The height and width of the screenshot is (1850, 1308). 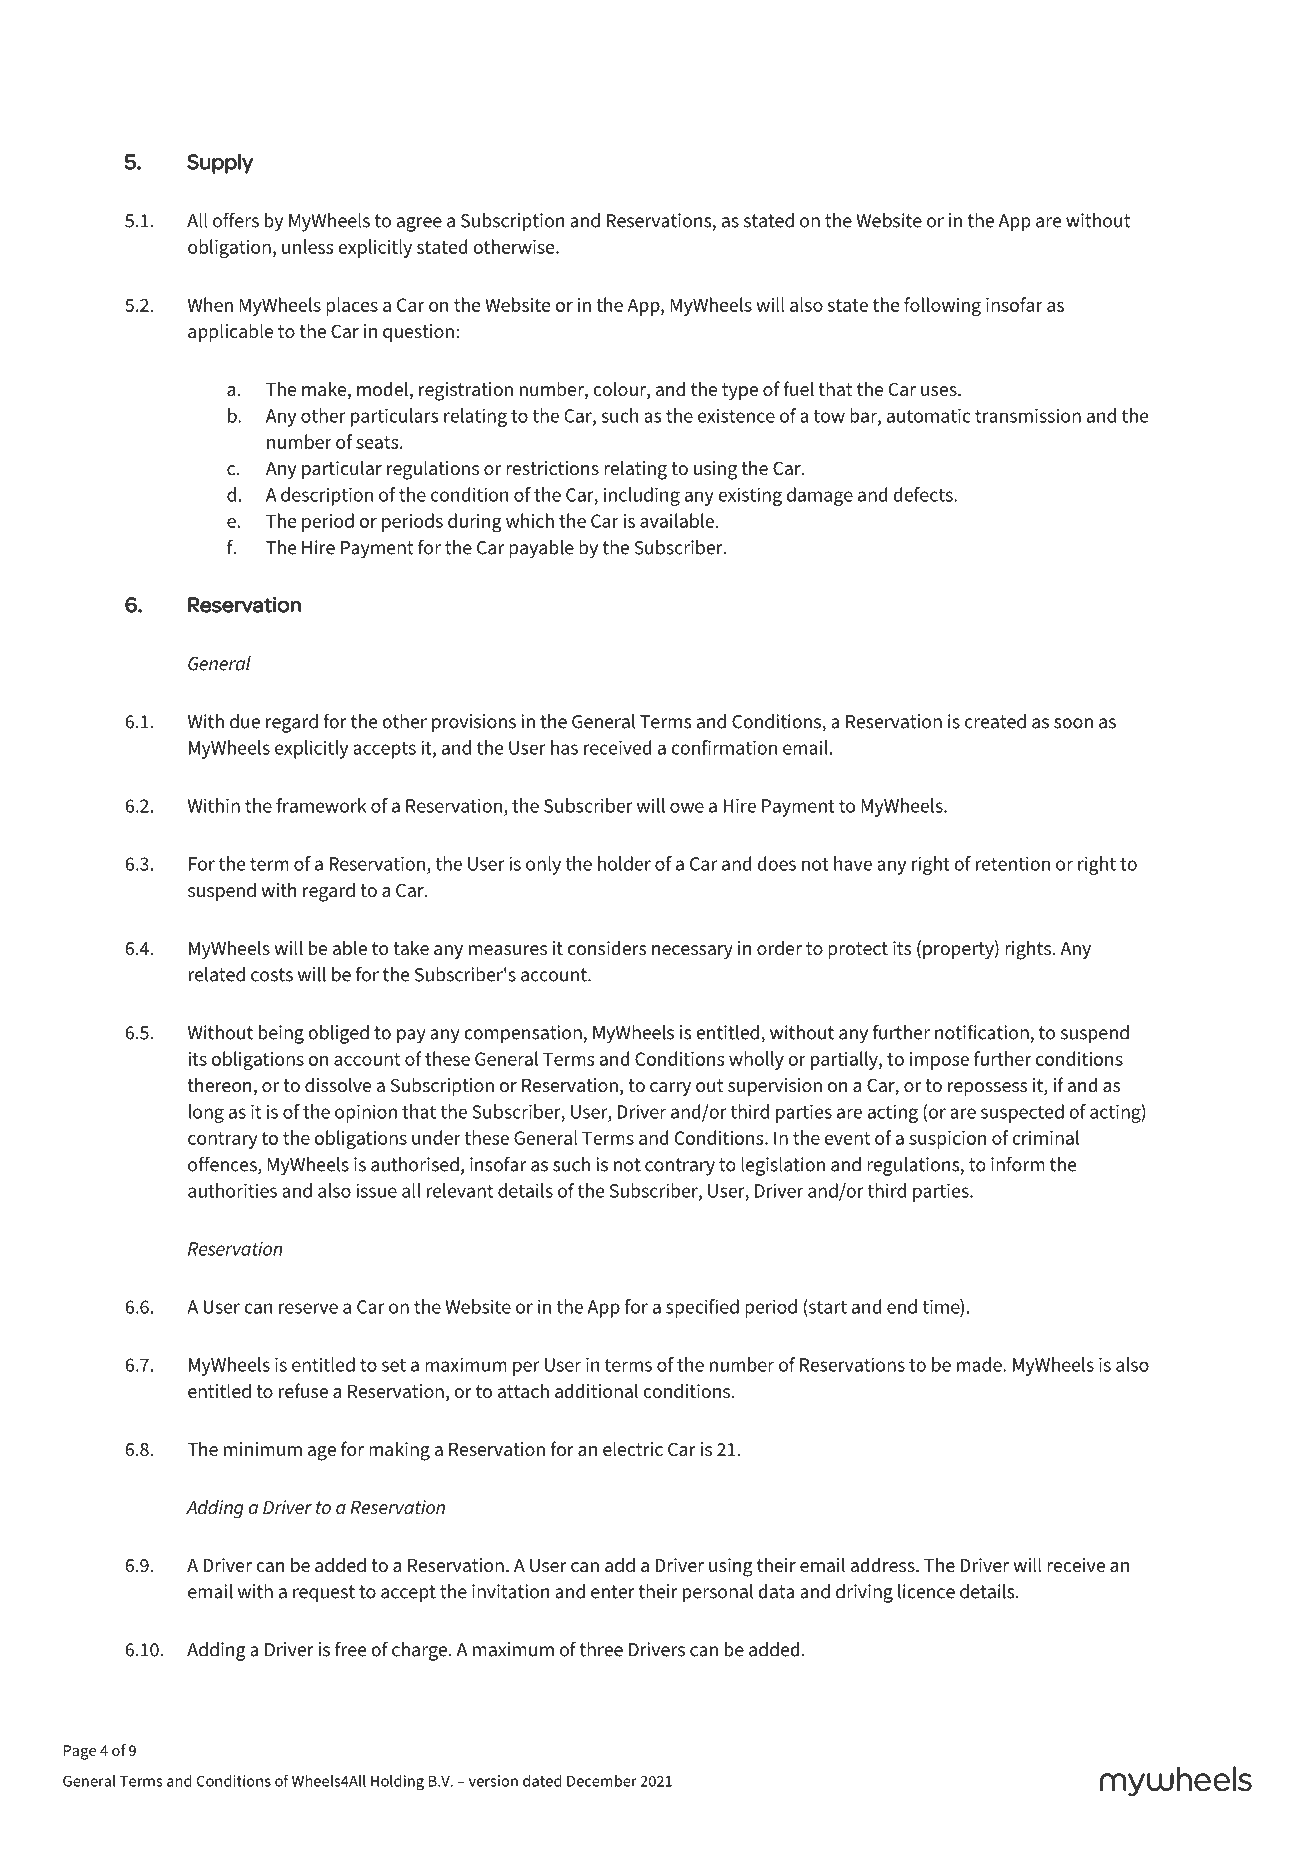 I want to click on considers, so click(x=607, y=948).
